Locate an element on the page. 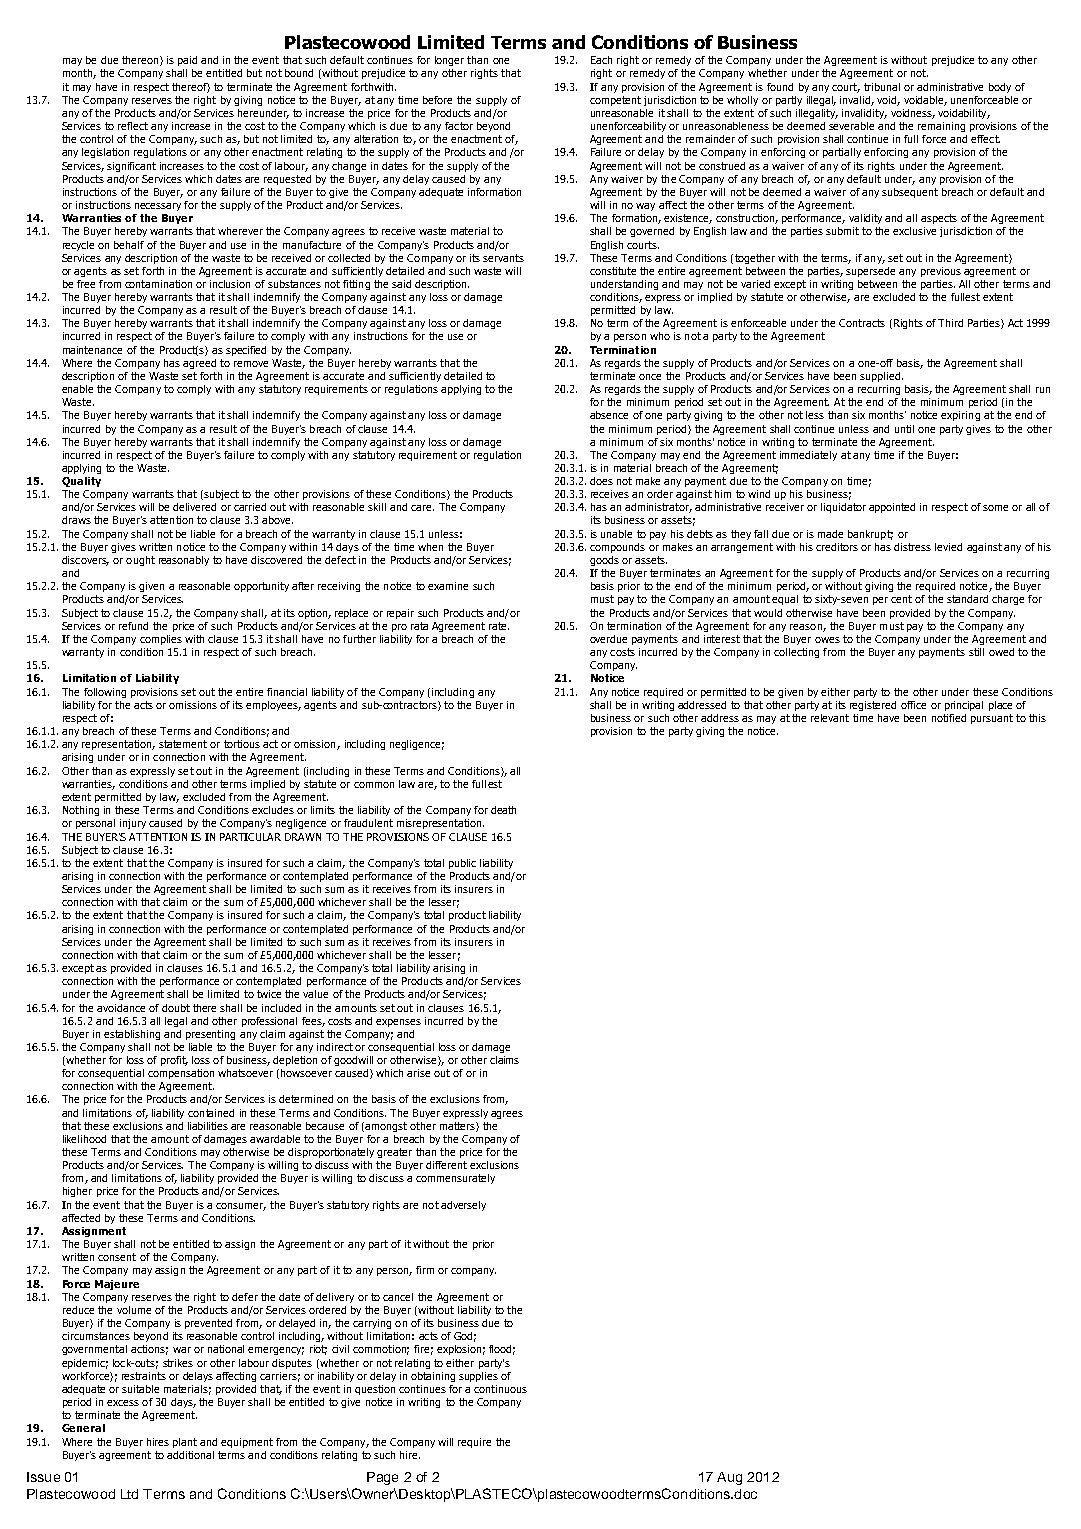 This document has height=1529, width=1081. reflect is located at coordinates (133, 126).
